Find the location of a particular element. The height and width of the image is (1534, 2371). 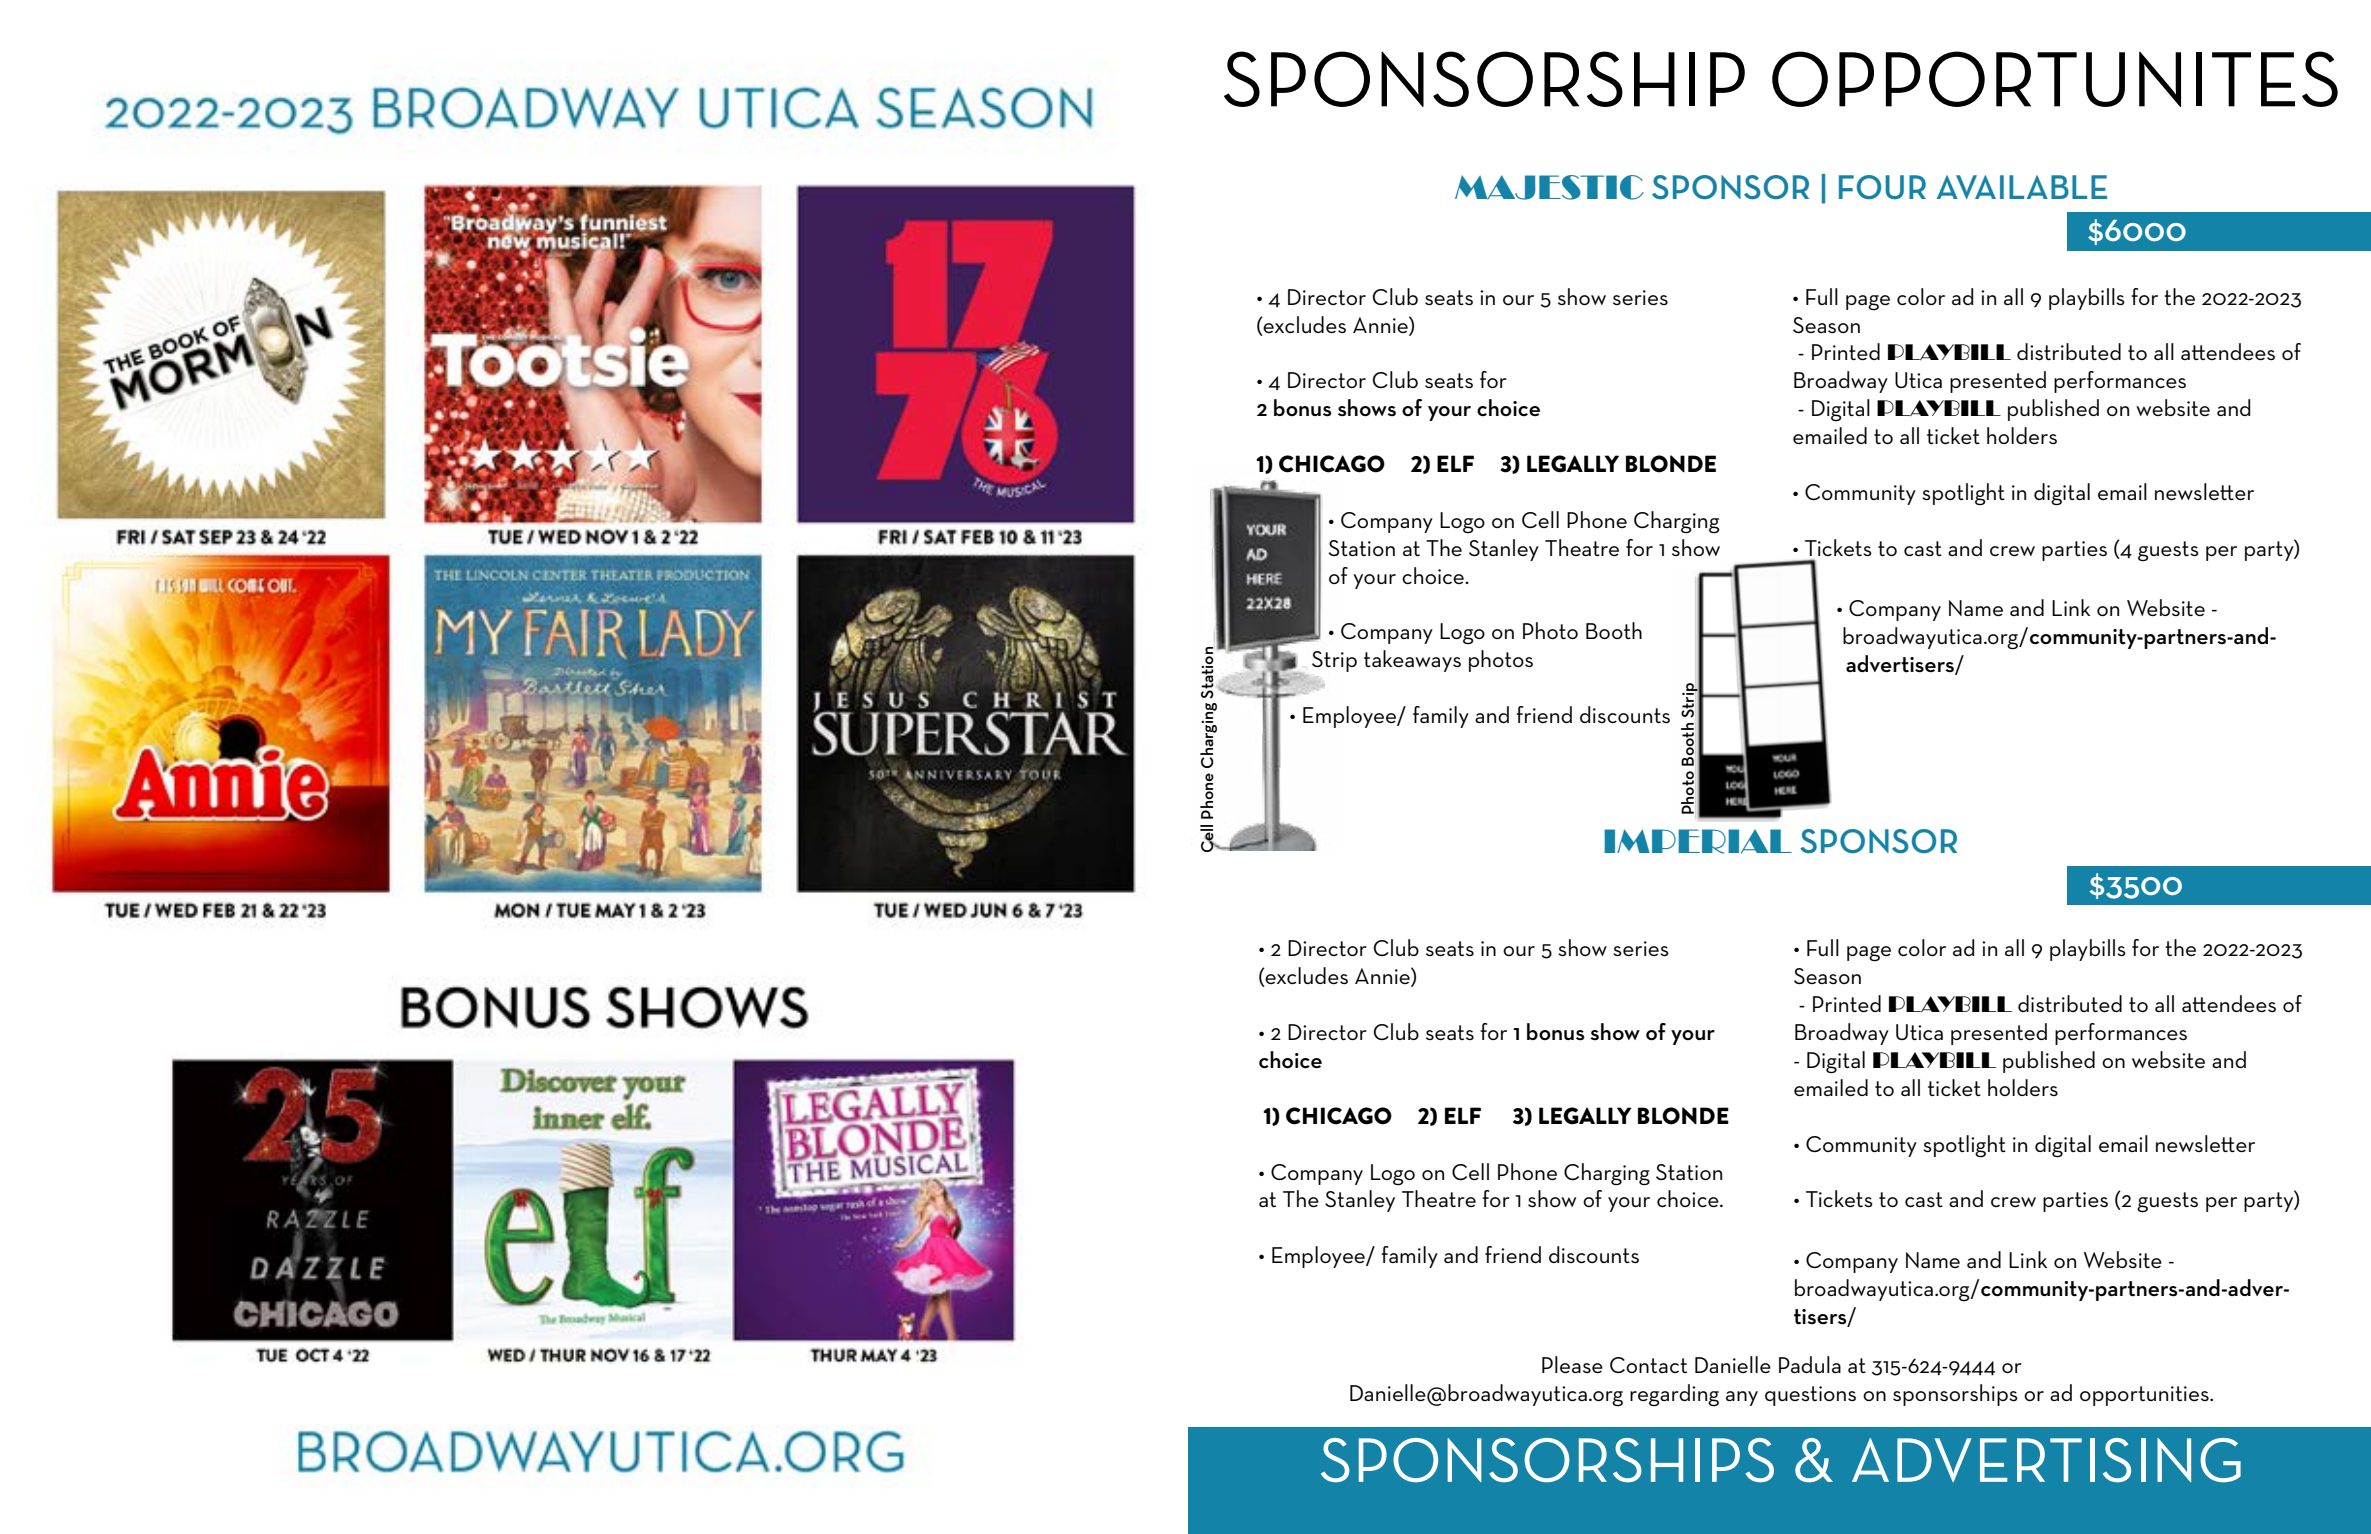

Contact is located at coordinates (1648, 1365).
